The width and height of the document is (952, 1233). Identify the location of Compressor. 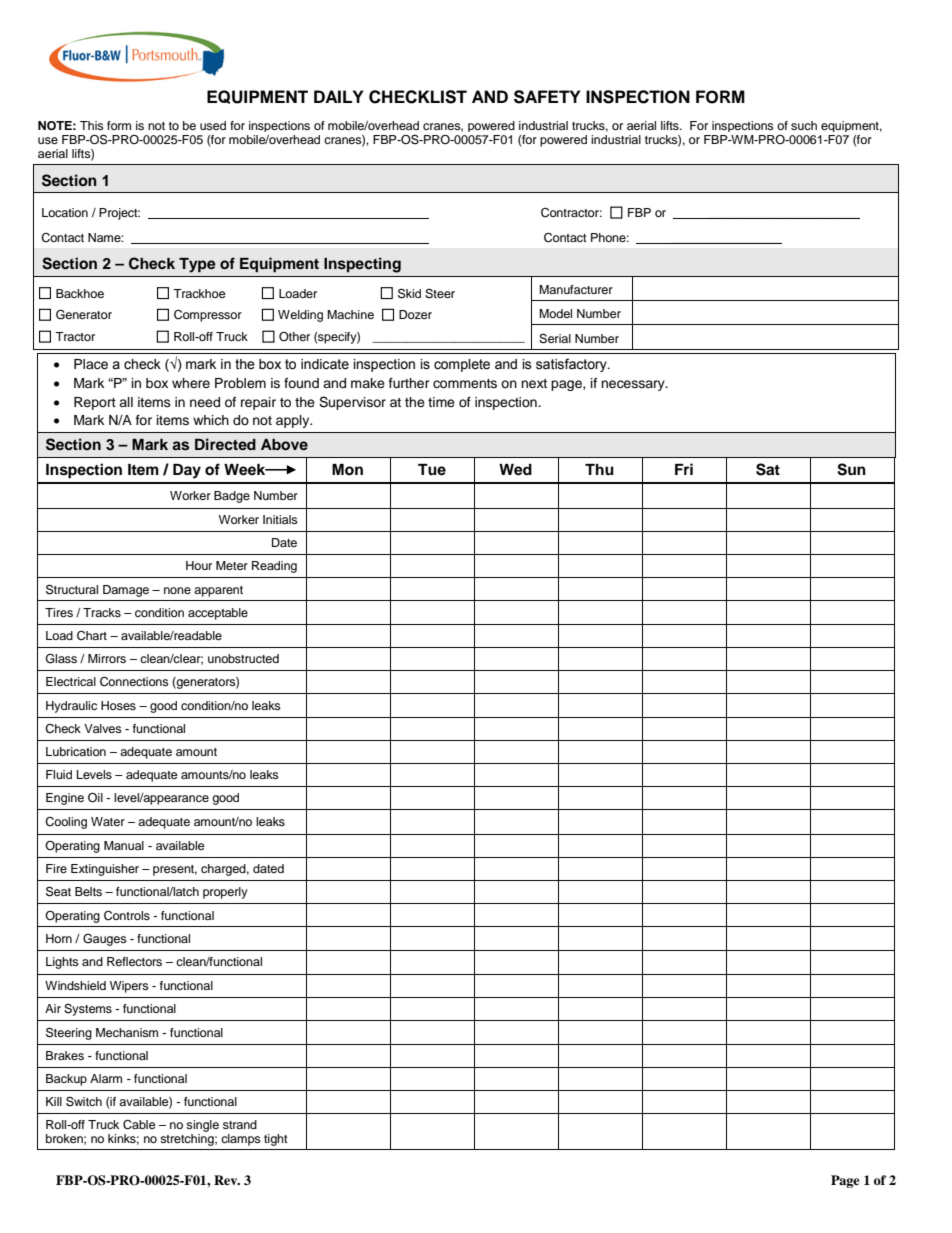
(208, 316).
